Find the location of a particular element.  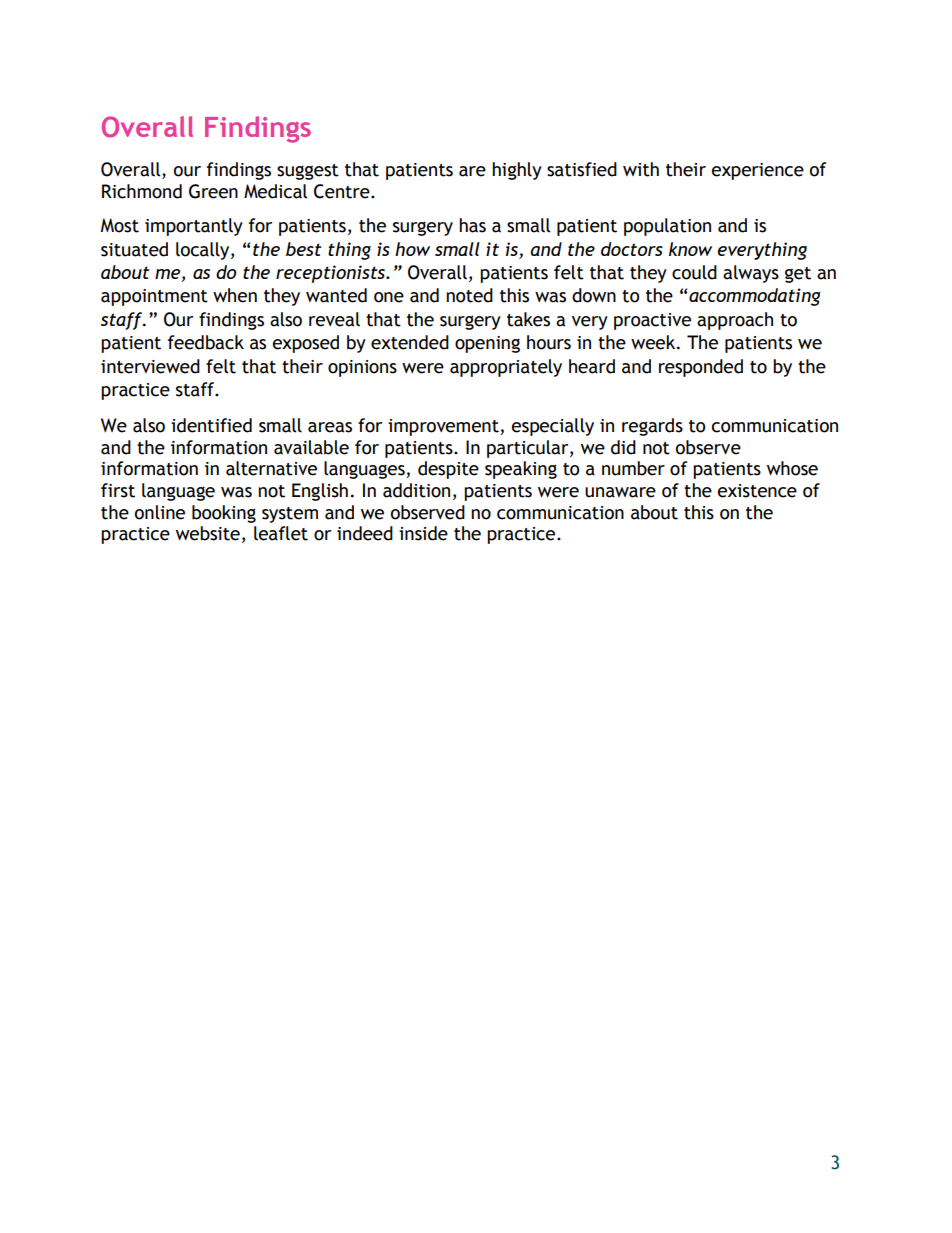

appointment is located at coordinates (154, 297).
